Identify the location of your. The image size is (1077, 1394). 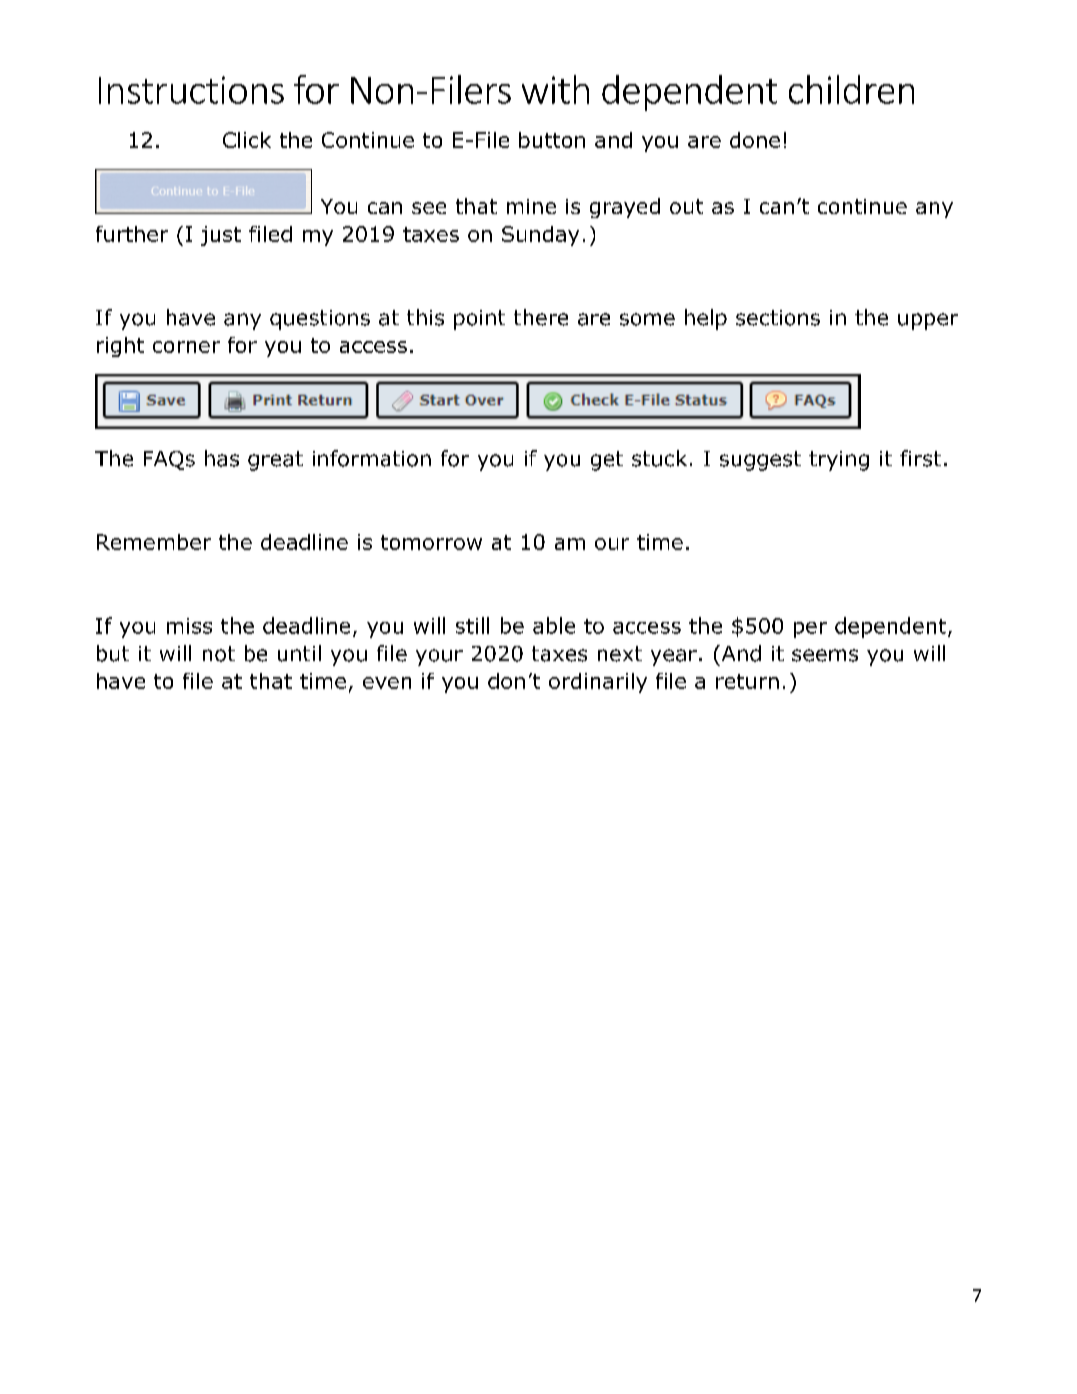
(439, 657).
